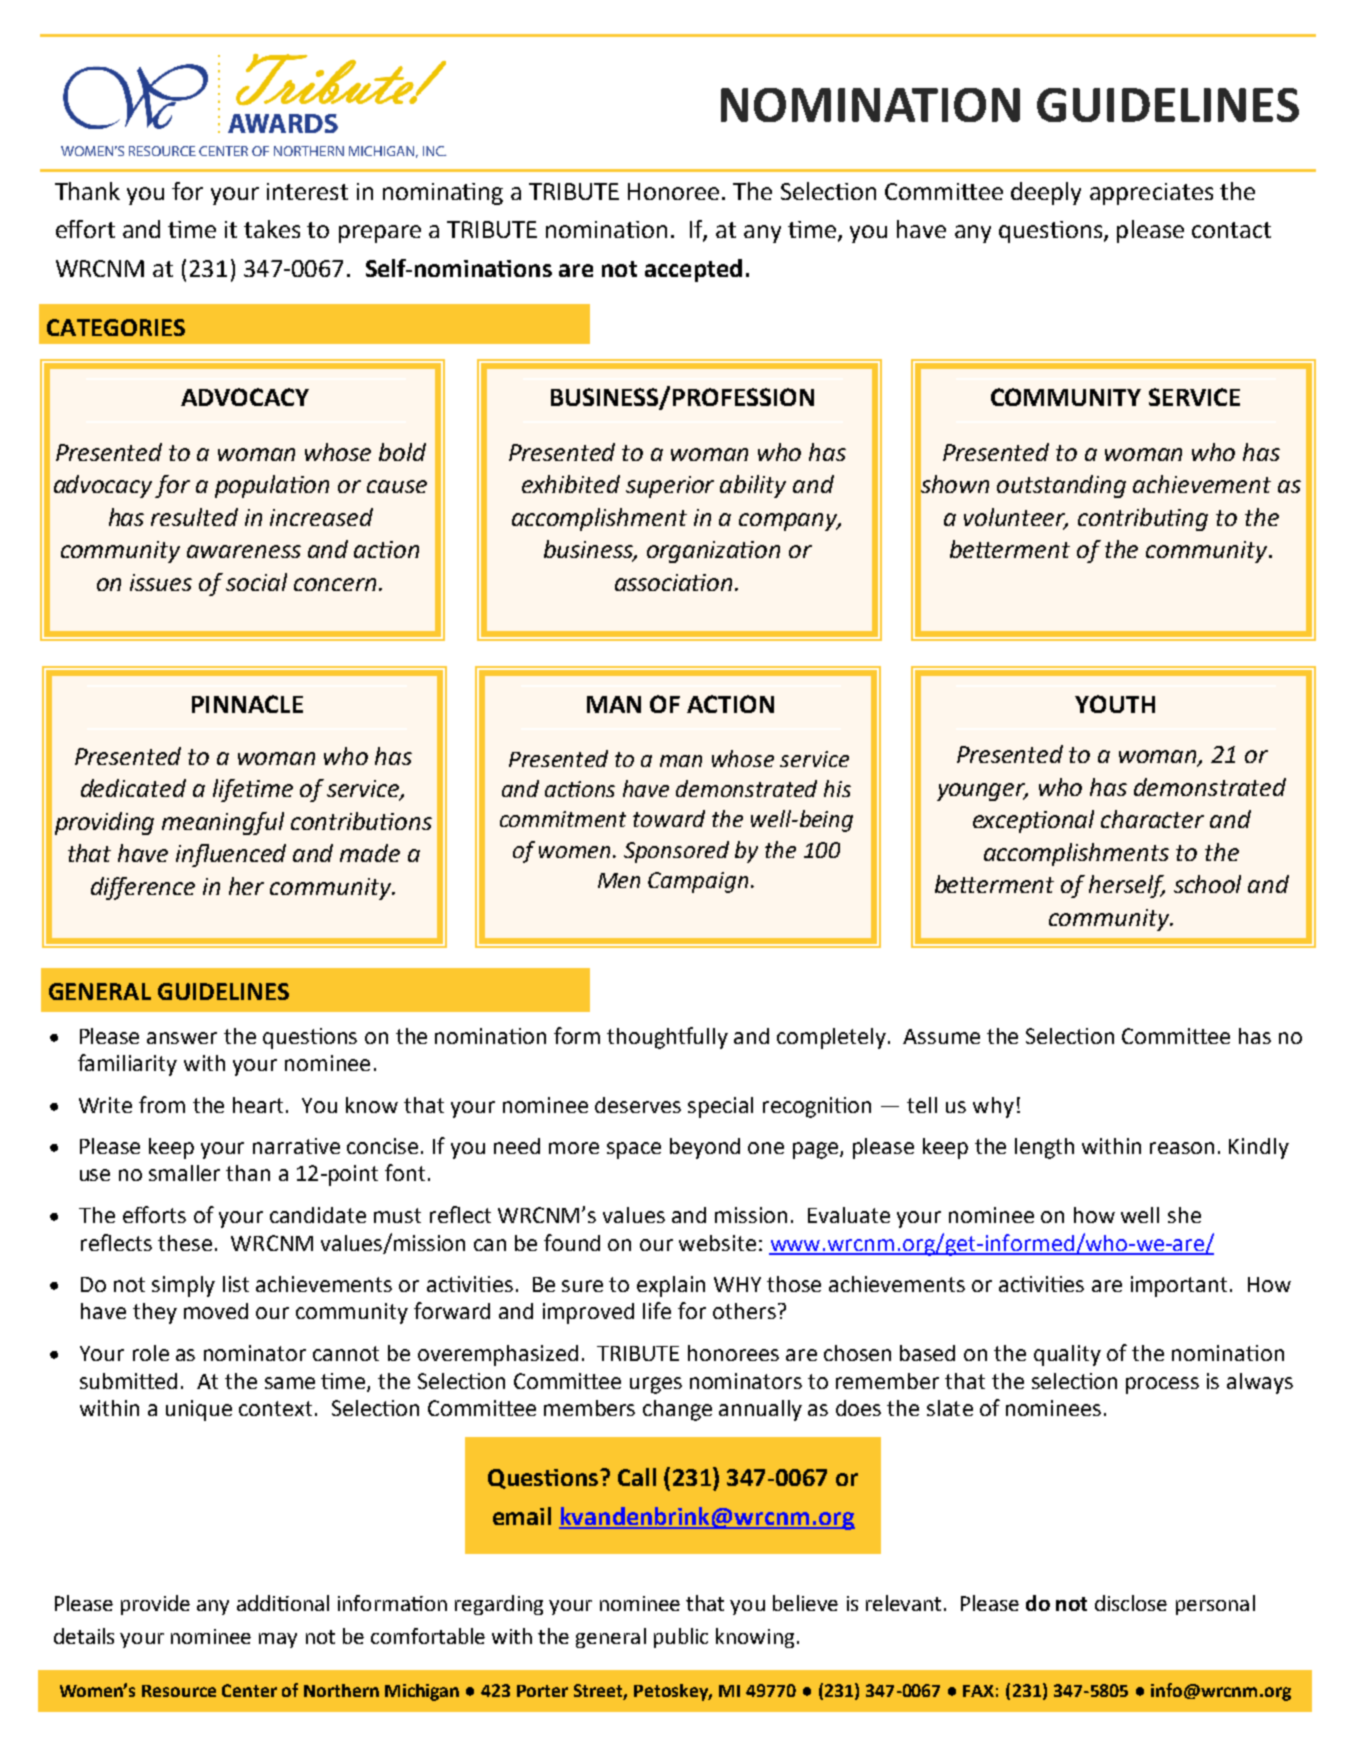 Image resolution: width=1356 pixels, height=1754 pixels. I want to click on public, so click(681, 1638).
